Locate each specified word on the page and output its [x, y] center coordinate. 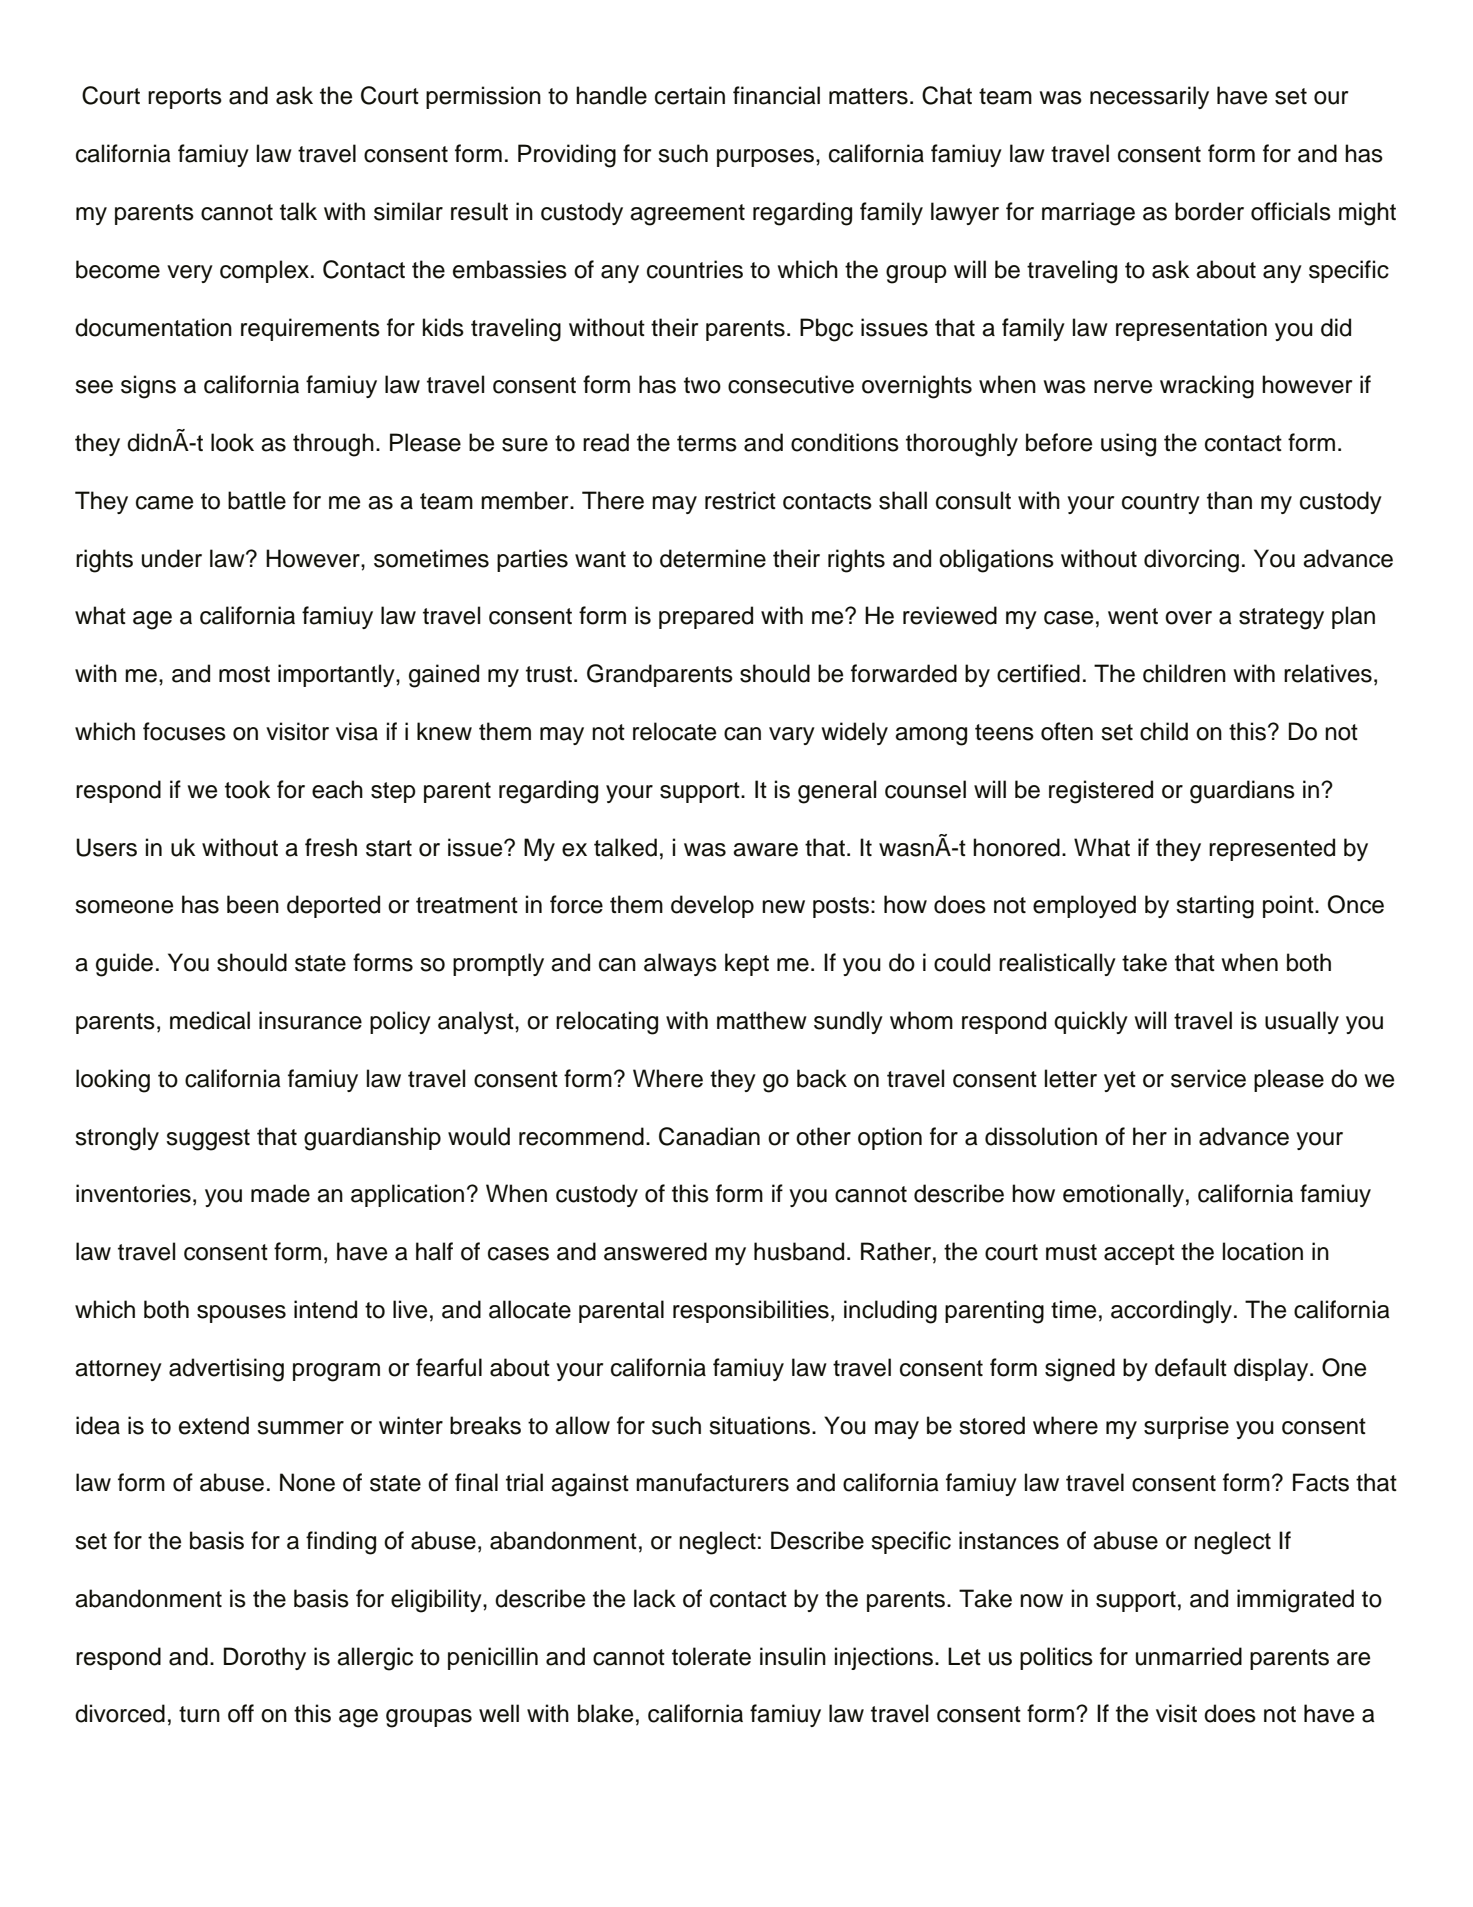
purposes [765, 158]
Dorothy [265, 1658]
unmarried [1189, 1656]
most [244, 674]
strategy [1281, 619]
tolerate [711, 1656]
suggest [208, 1140]
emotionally [1123, 1195]
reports [185, 98]
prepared [706, 617]
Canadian [709, 1136]
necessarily [1149, 97]
